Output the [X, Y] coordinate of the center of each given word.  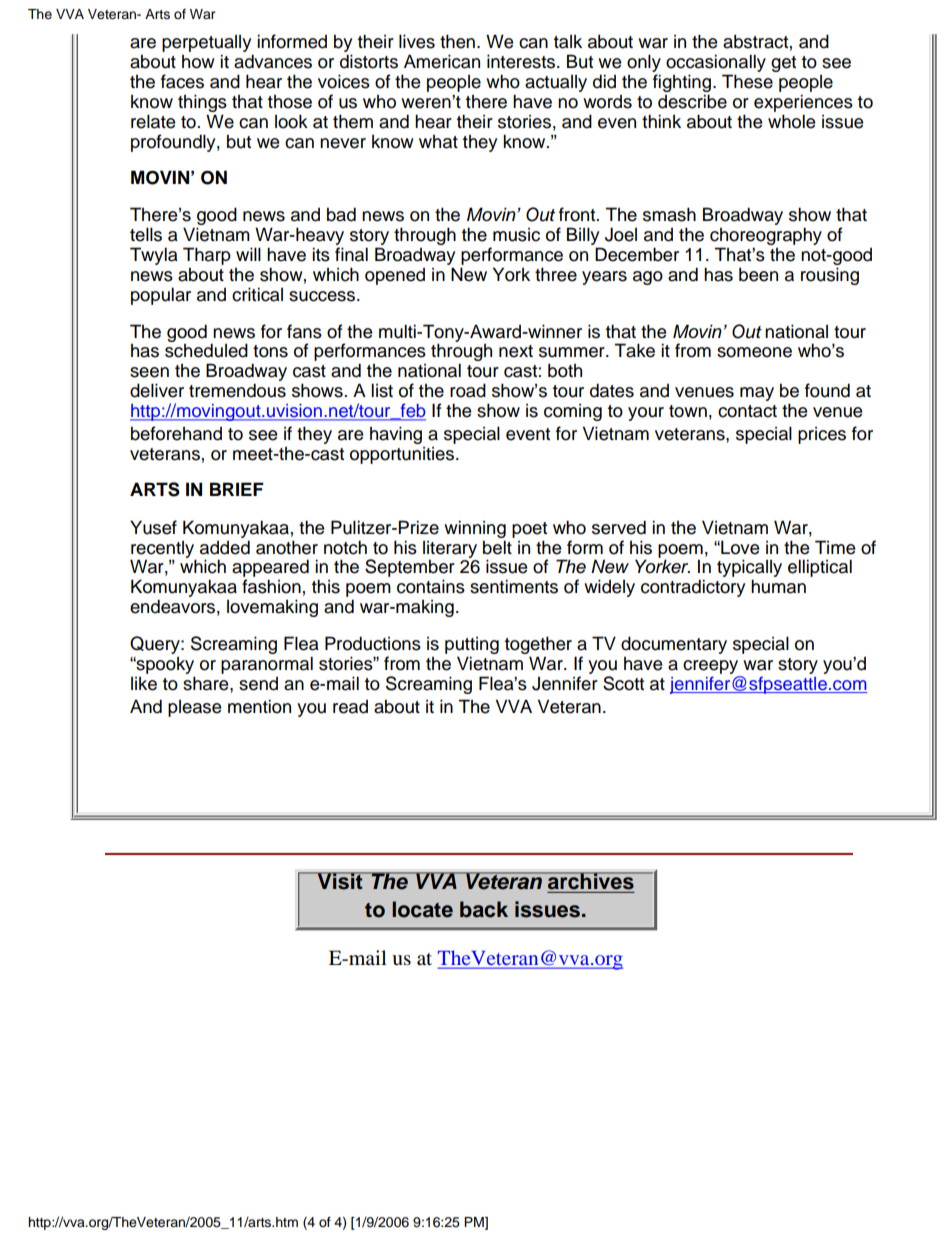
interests [522, 61]
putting [472, 647]
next [516, 351]
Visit [340, 881]
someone [754, 352]
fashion [271, 586]
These [747, 81]
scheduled [206, 350]
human [778, 586]
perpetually [206, 43]
